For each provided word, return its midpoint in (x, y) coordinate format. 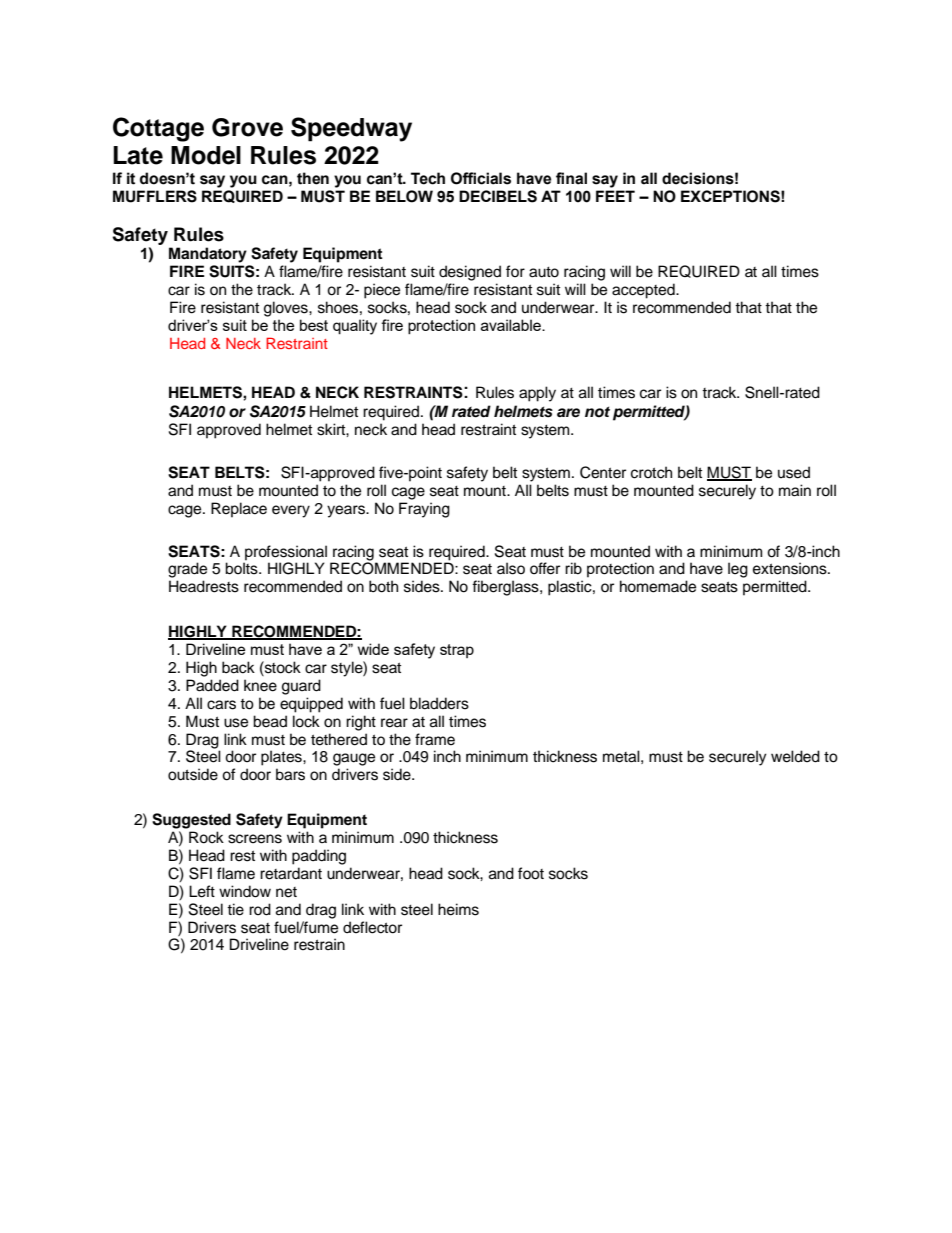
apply (537, 394)
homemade (658, 586)
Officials (481, 178)
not (597, 412)
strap (457, 651)
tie (235, 909)
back (238, 667)
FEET (615, 196)
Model (206, 155)
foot (531, 873)
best (314, 325)
